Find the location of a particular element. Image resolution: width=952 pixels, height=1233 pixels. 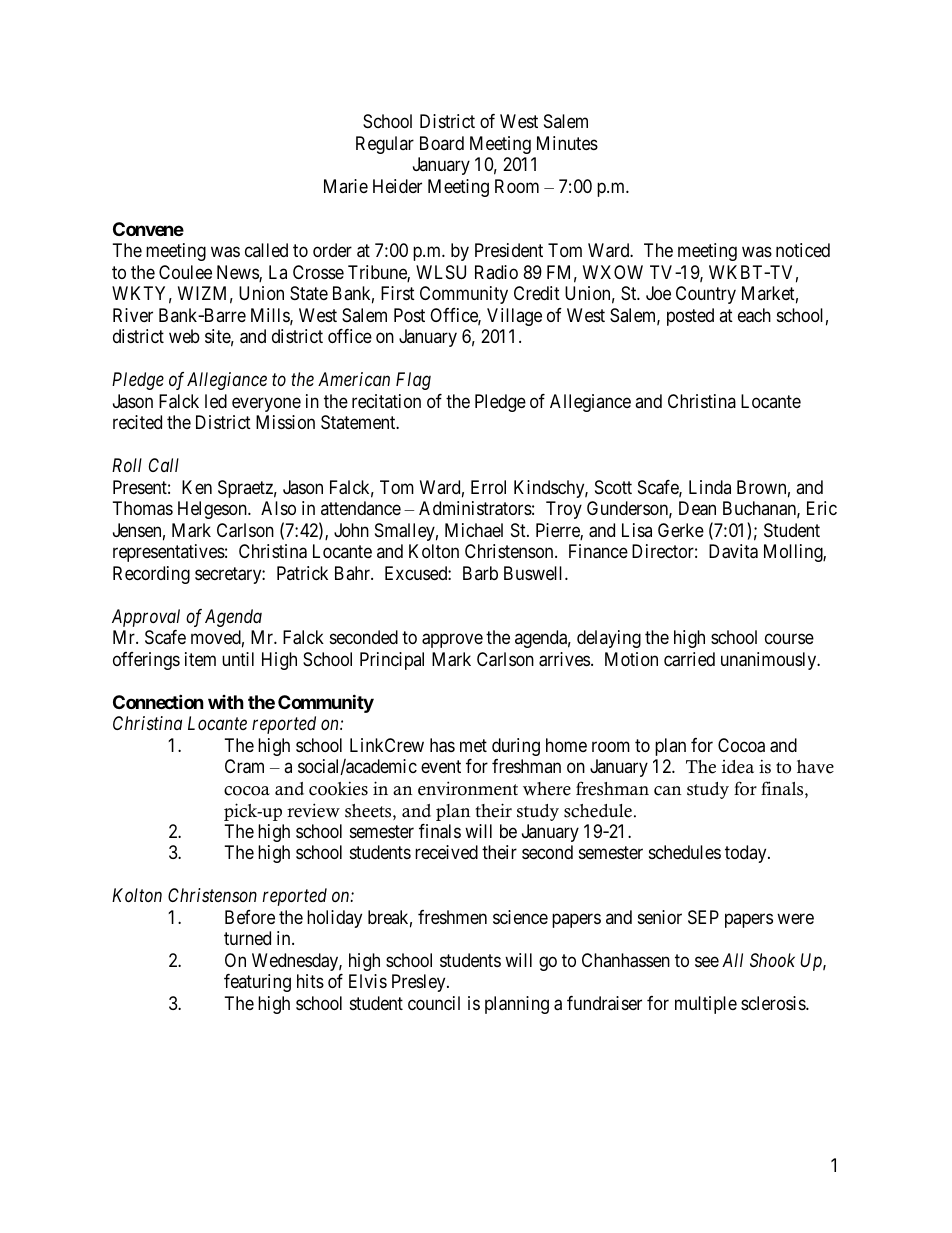

Errol is located at coordinates (488, 487).
